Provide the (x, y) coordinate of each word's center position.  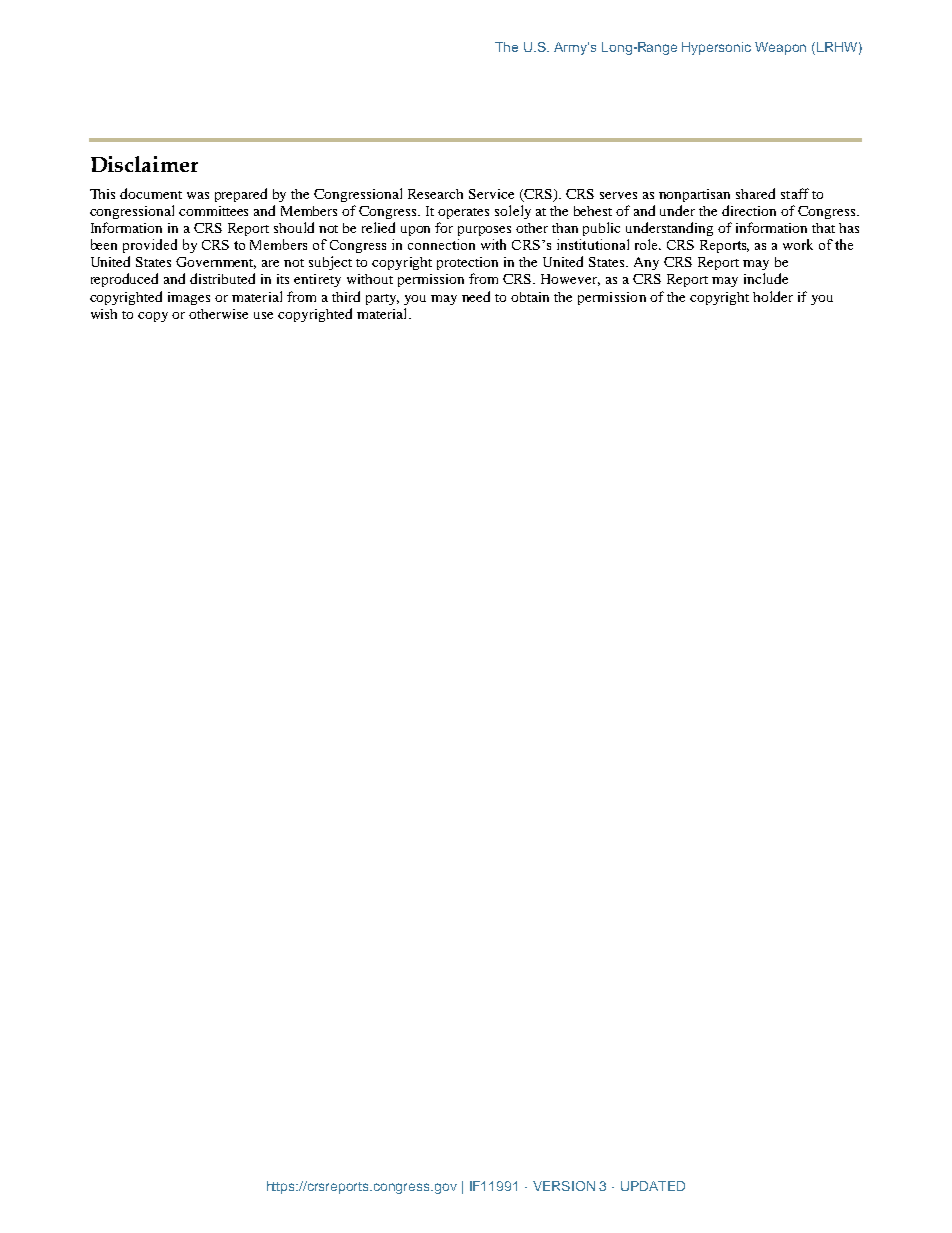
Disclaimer (144, 164)
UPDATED (653, 1186)
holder (773, 296)
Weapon (780, 48)
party (382, 299)
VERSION (564, 1186)
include (766, 278)
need (476, 296)
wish (104, 314)
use (263, 315)
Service (491, 194)
